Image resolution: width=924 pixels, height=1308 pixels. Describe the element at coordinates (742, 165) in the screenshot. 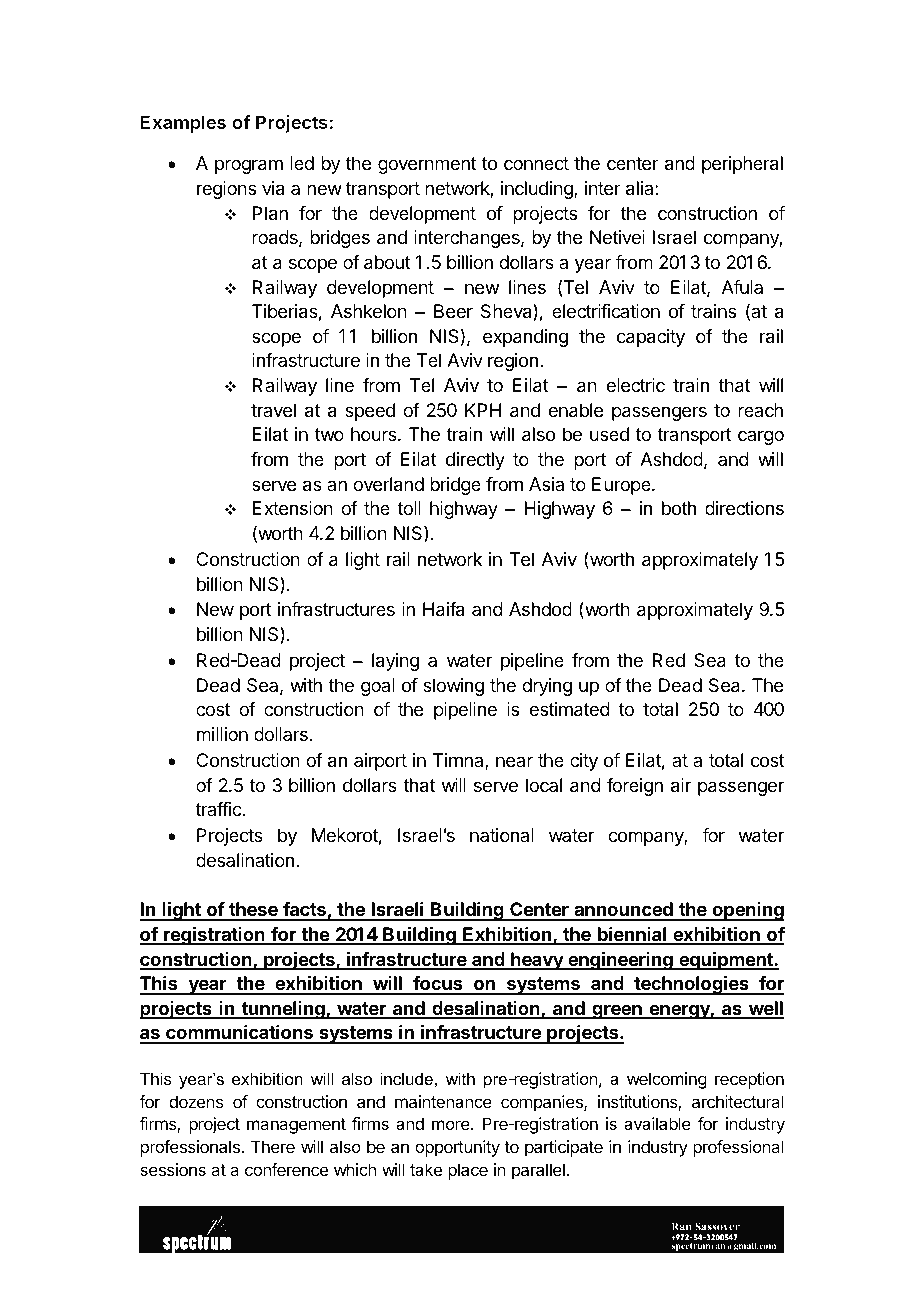

I see `peripheral` at that location.
